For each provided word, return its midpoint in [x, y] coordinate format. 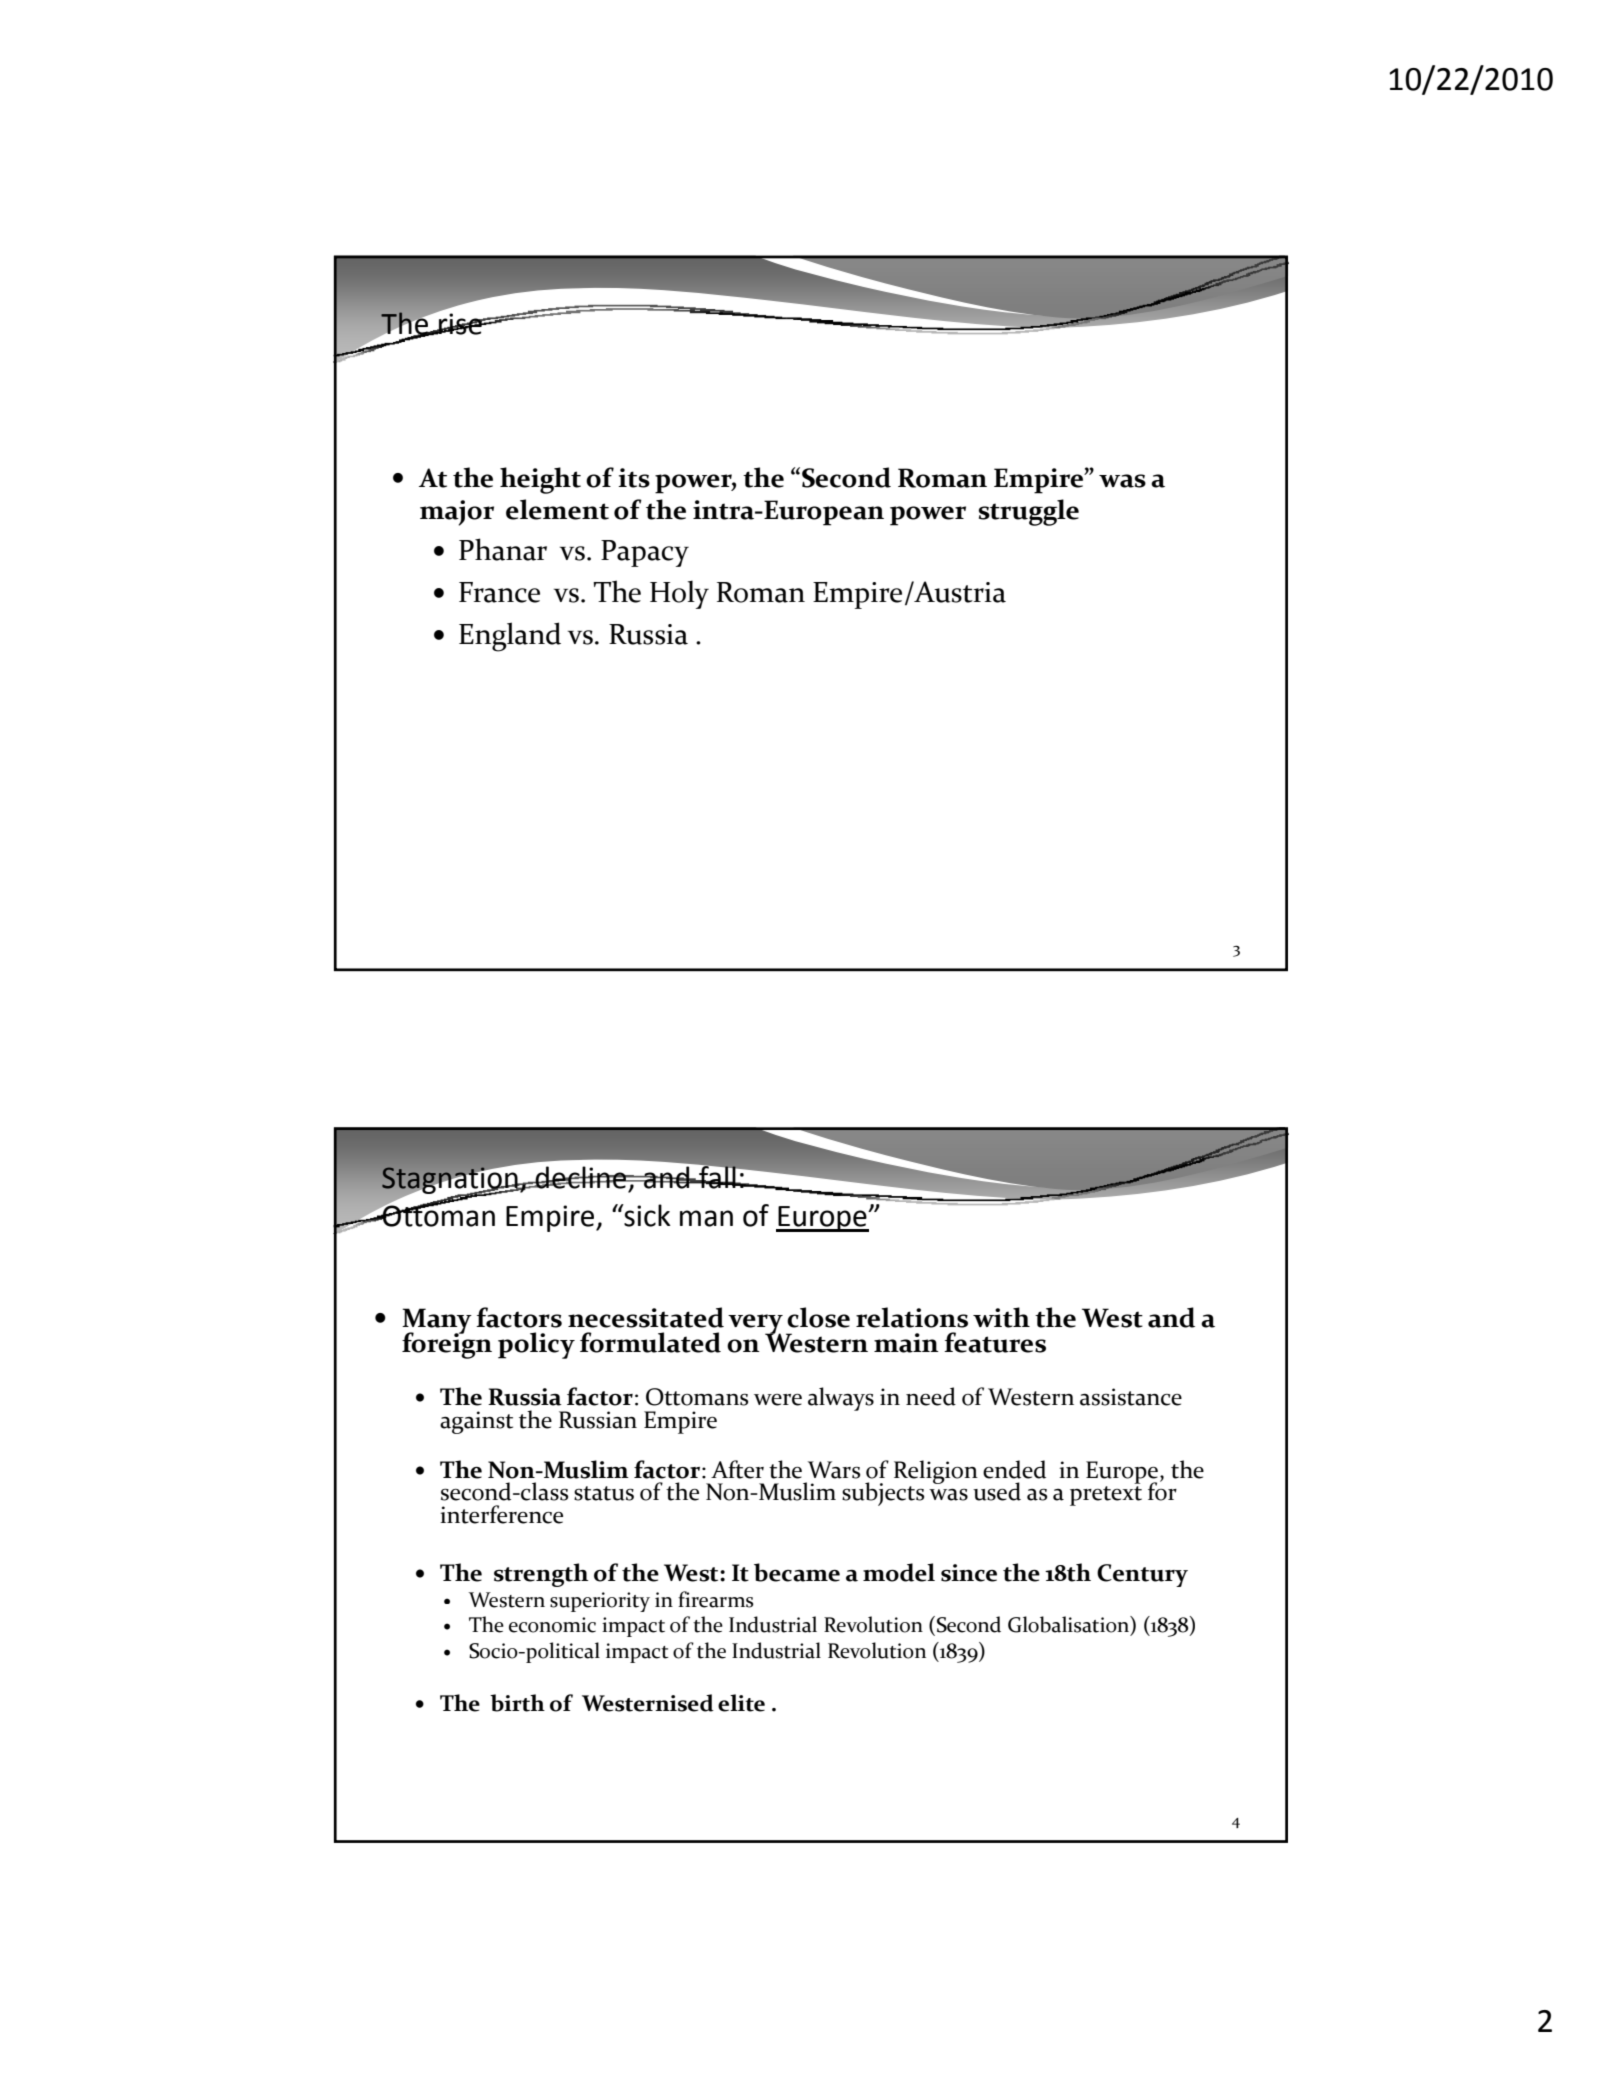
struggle [1029, 512]
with [1001, 1317]
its [634, 478]
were [778, 1400]
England [510, 637]
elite [741, 1703]
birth [517, 1703]
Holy [679, 594]
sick [646, 1215]
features [995, 1342]
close [818, 1317]
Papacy [645, 553]
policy [536, 1345]
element [557, 509]
